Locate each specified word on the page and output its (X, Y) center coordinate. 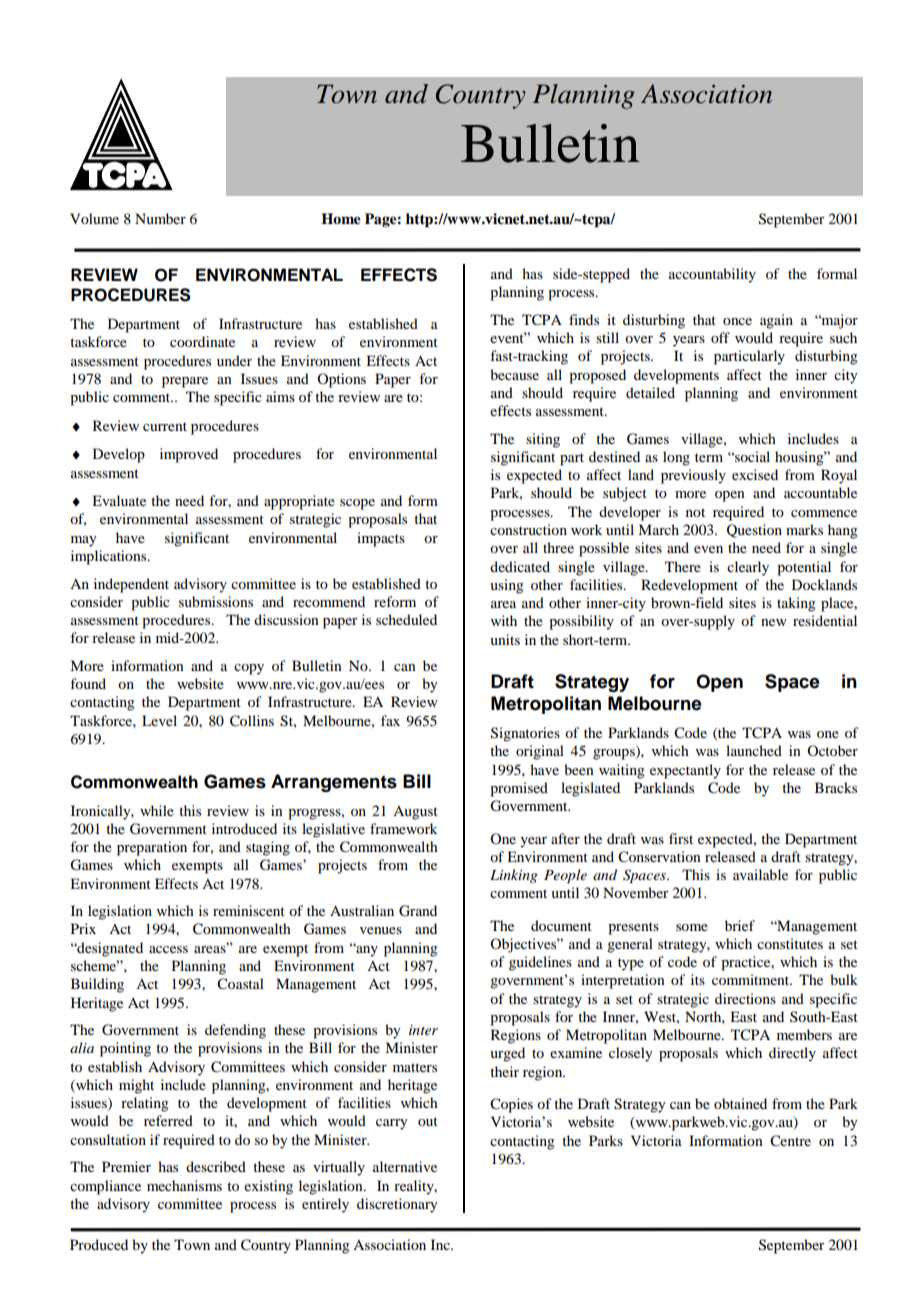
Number (160, 218)
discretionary (397, 1205)
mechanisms (184, 1185)
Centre (790, 1141)
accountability (712, 275)
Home (341, 218)
